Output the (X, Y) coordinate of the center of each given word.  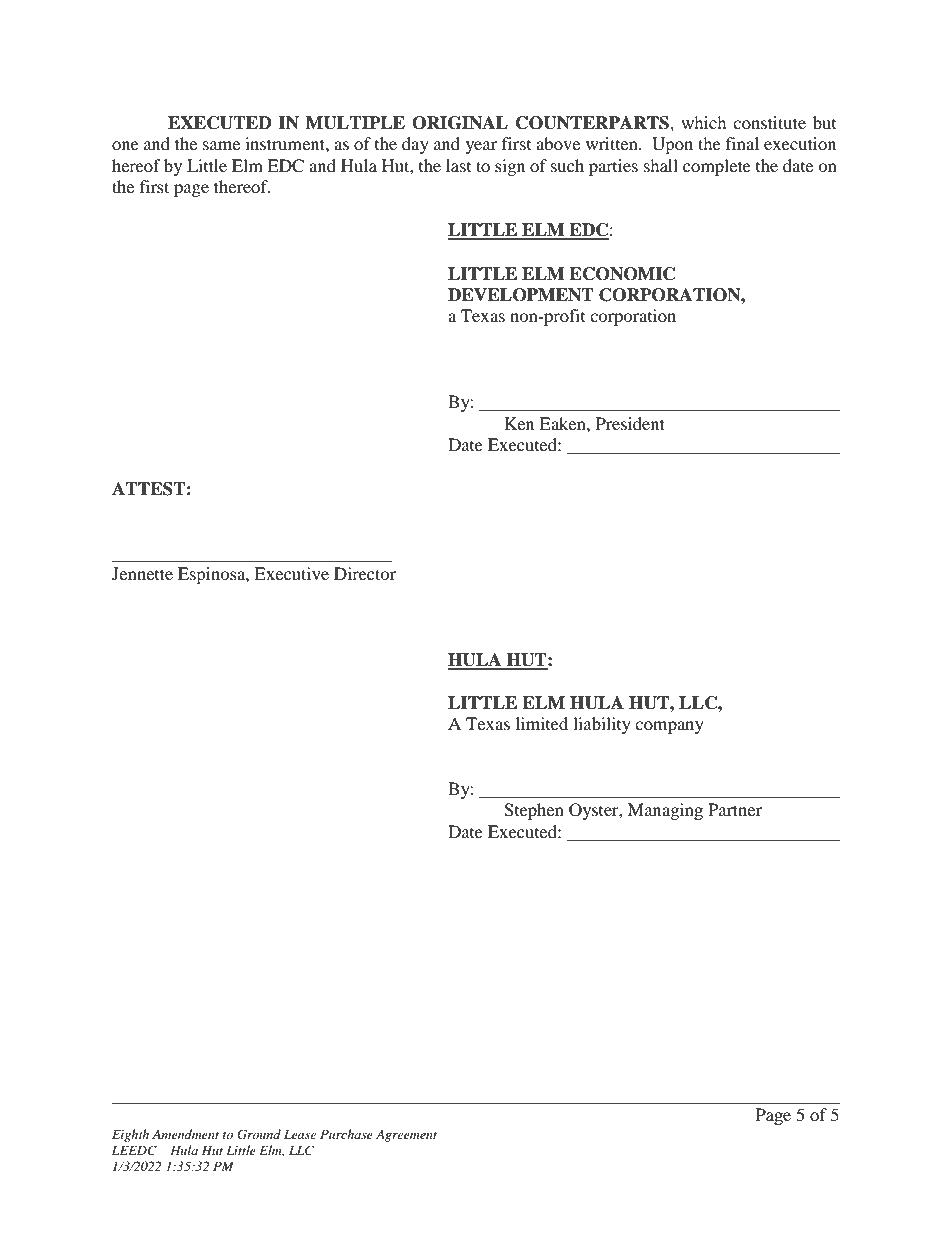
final (742, 143)
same (221, 145)
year (481, 147)
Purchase (346, 1134)
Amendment (185, 1134)
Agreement (406, 1136)
